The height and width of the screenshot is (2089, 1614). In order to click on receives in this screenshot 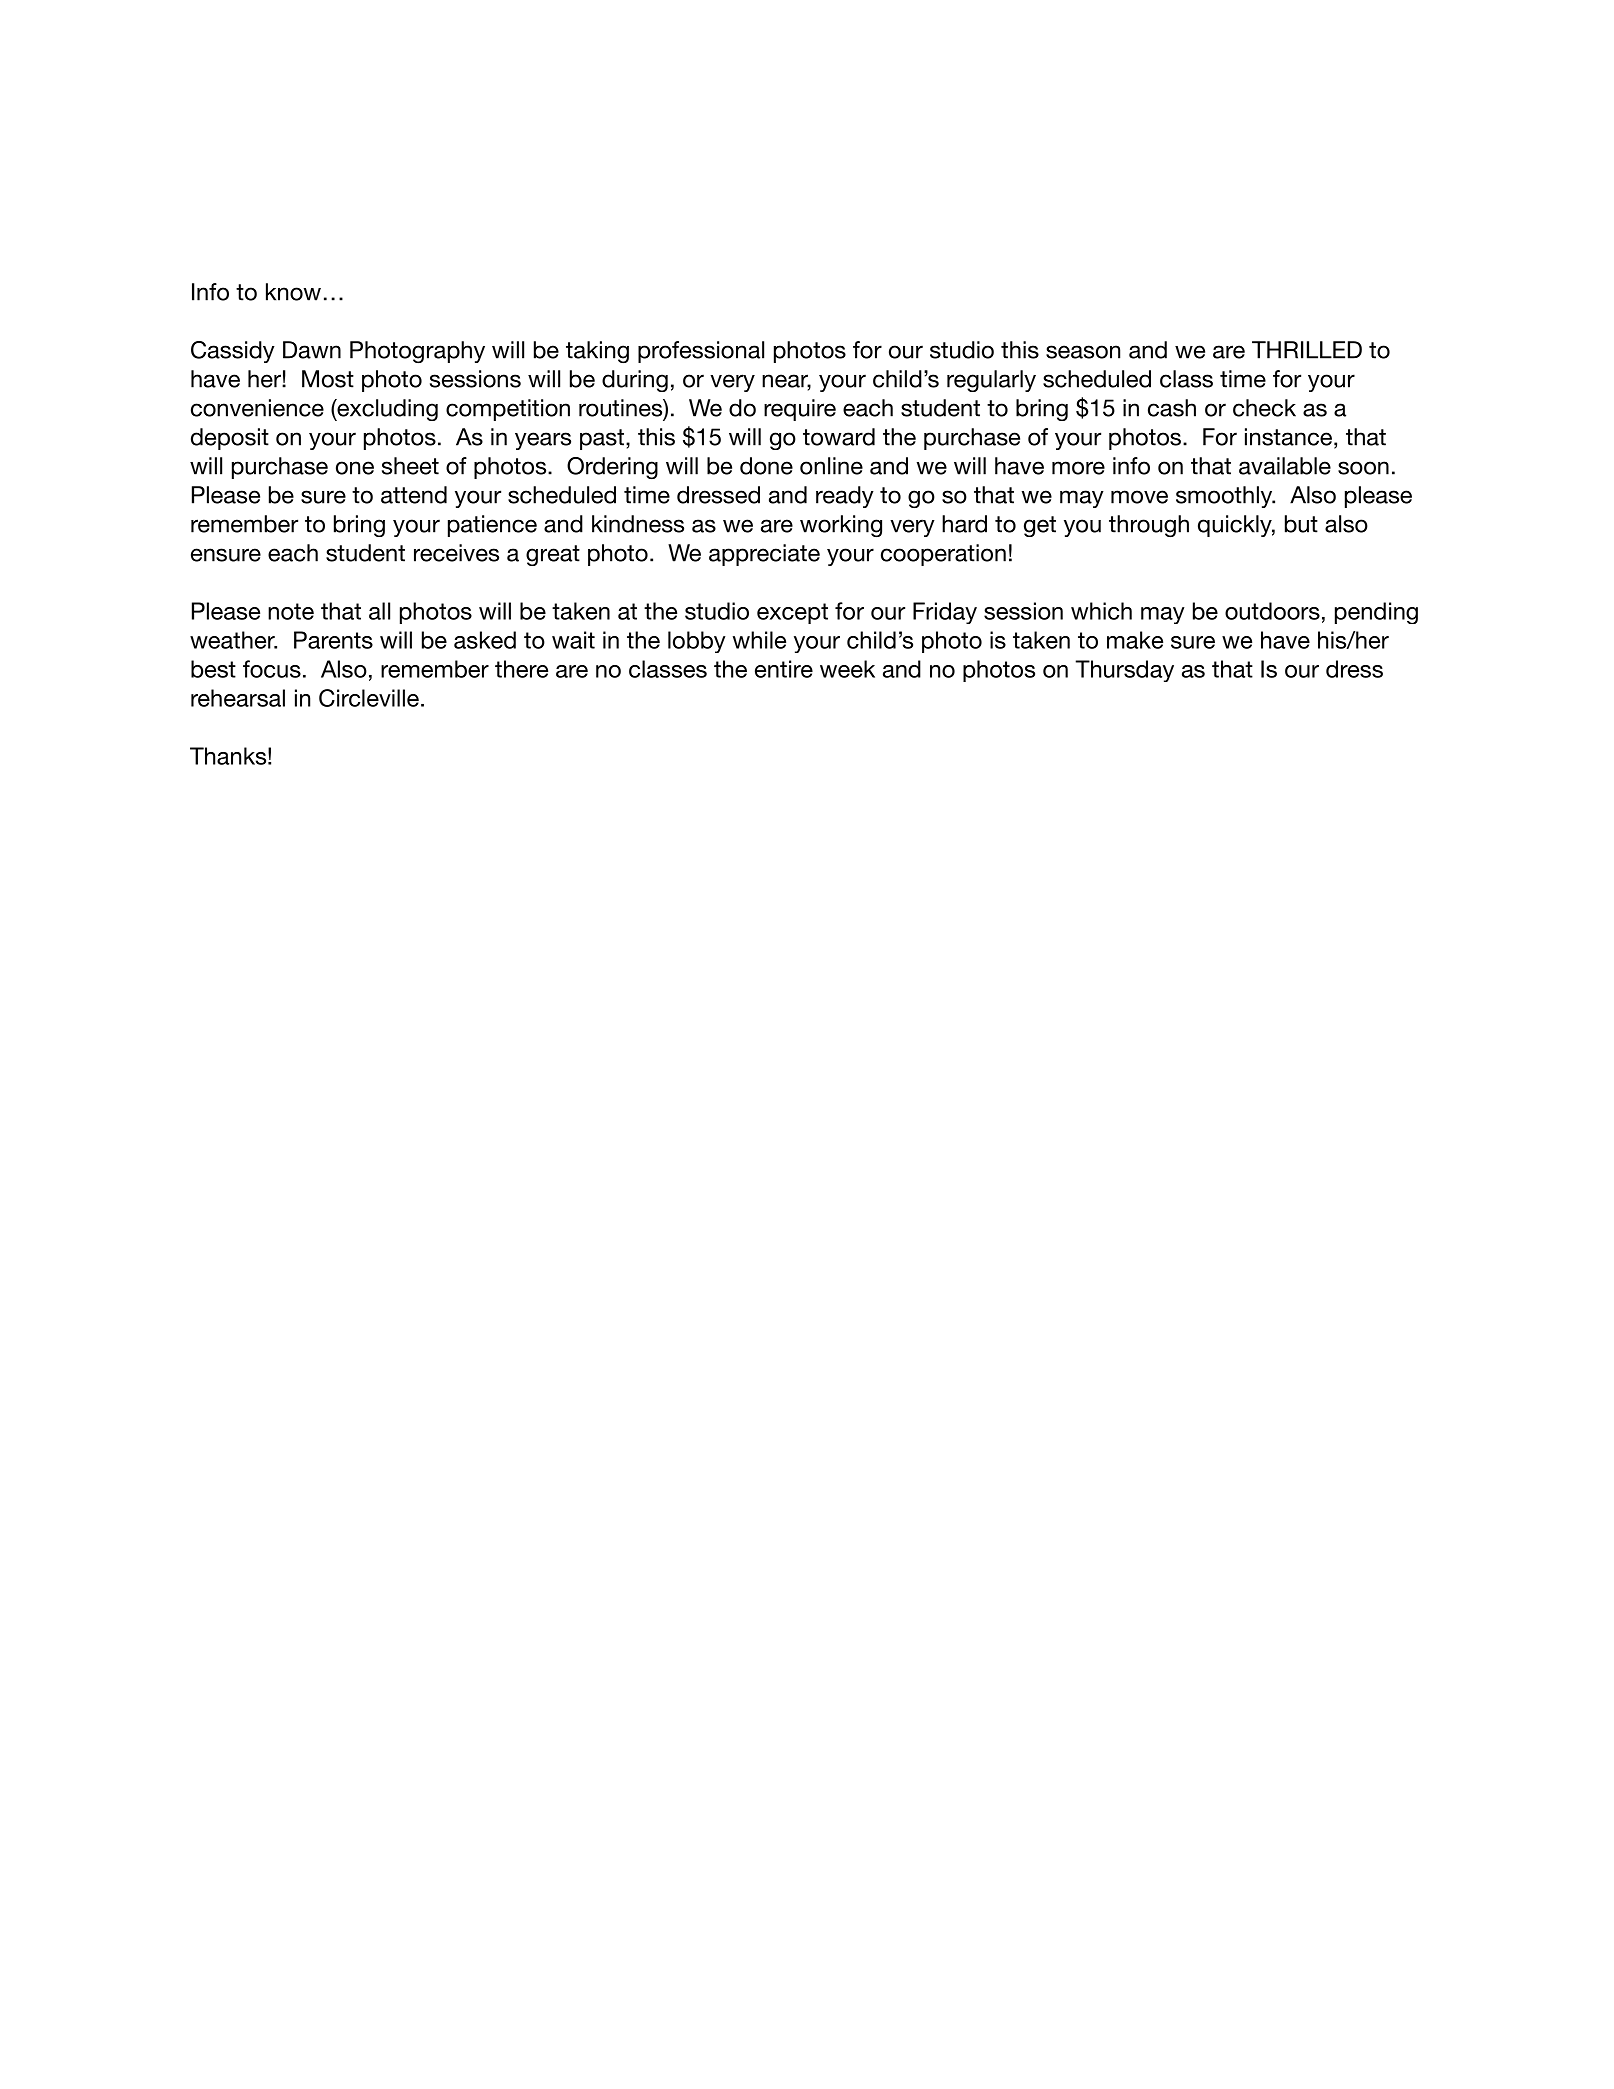, I will do `click(456, 553)`.
